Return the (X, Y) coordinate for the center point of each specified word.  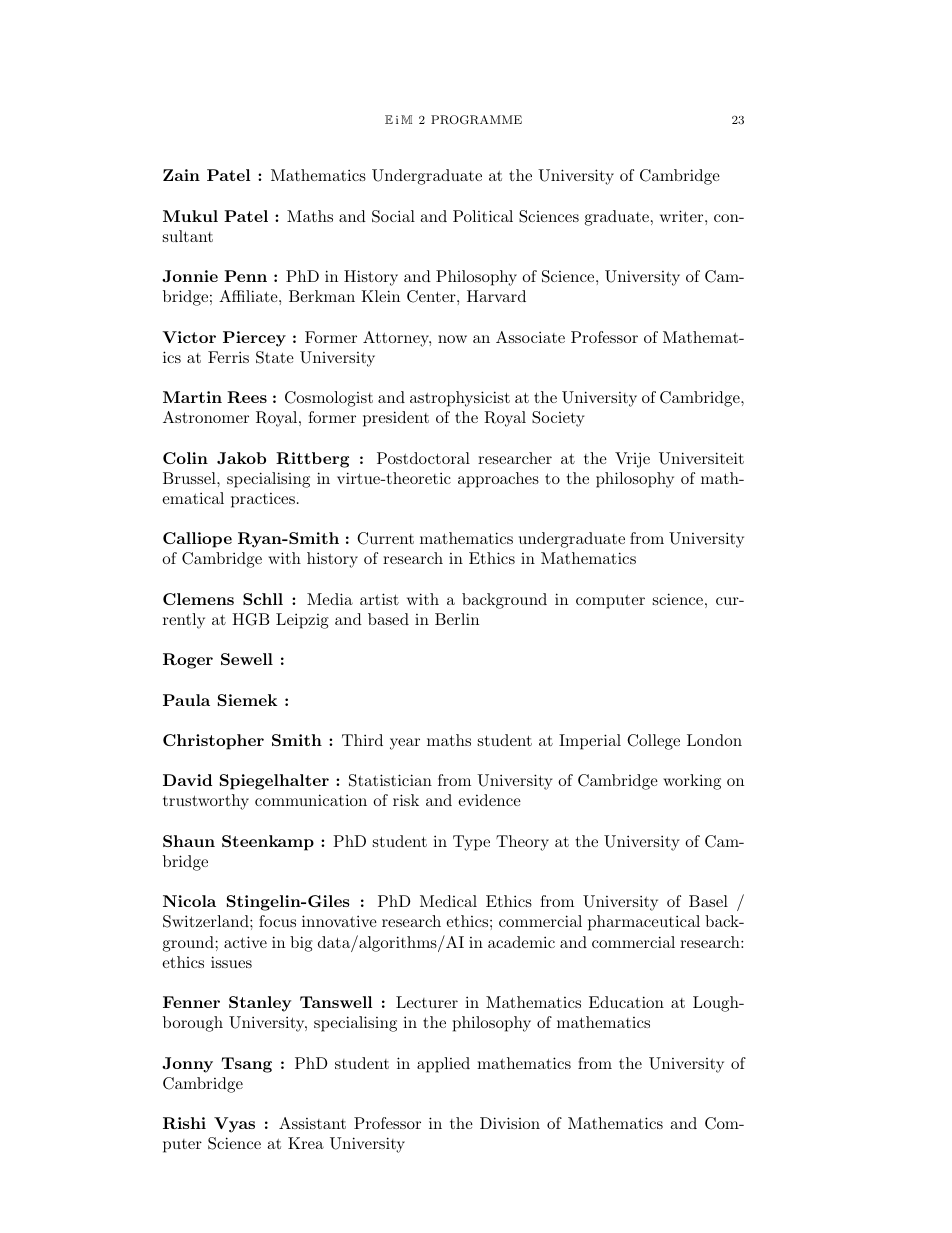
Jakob (241, 458)
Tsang (247, 1065)
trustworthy (206, 802)
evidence (489, 800)
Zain (181, 175)
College (653, 742)
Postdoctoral (423, 458)
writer (681, 216)
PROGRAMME (476, 120)
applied (443, 1065)
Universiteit (701, 458)
